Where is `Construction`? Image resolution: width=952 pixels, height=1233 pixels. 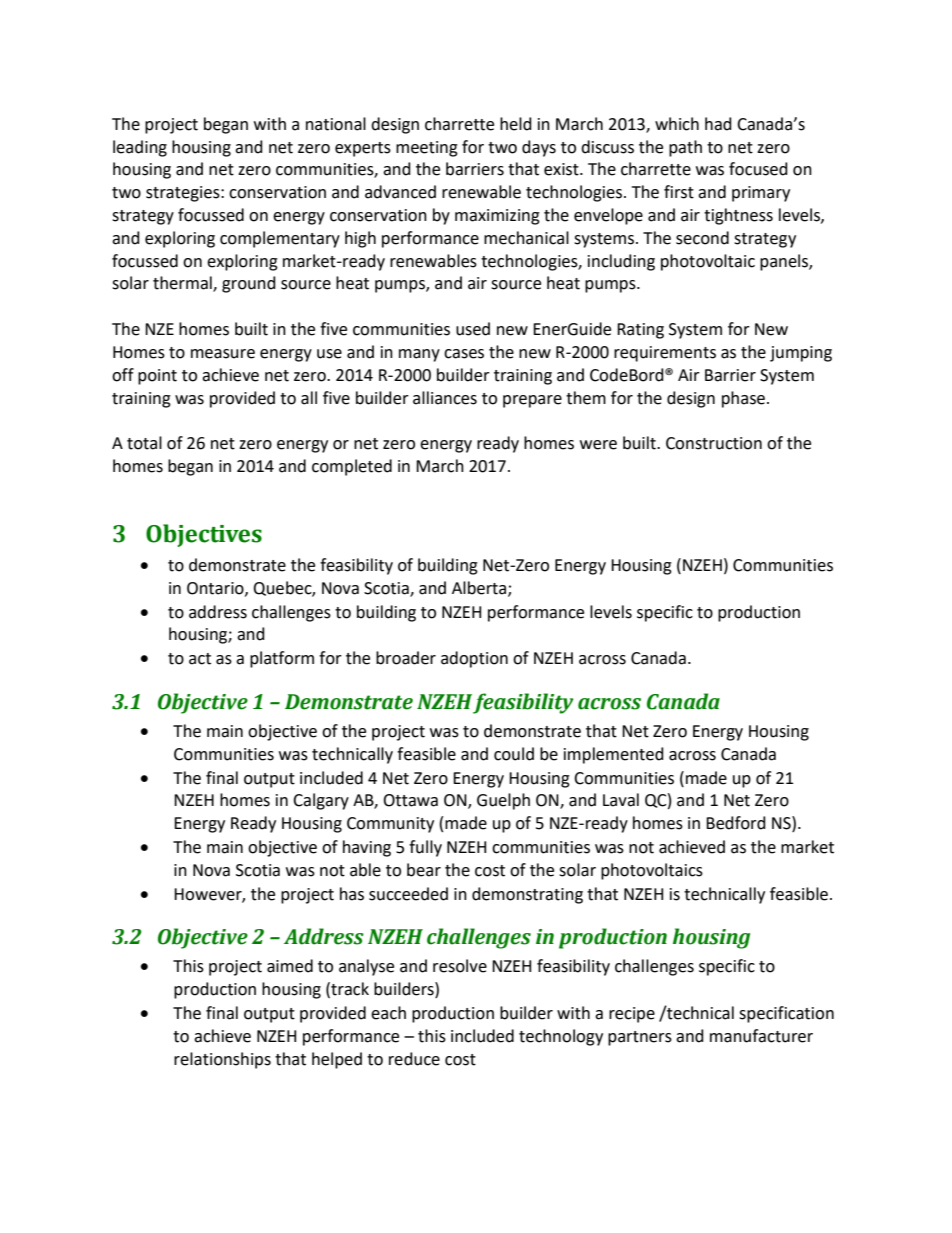
Construction is located at coordinates (714, 443).
